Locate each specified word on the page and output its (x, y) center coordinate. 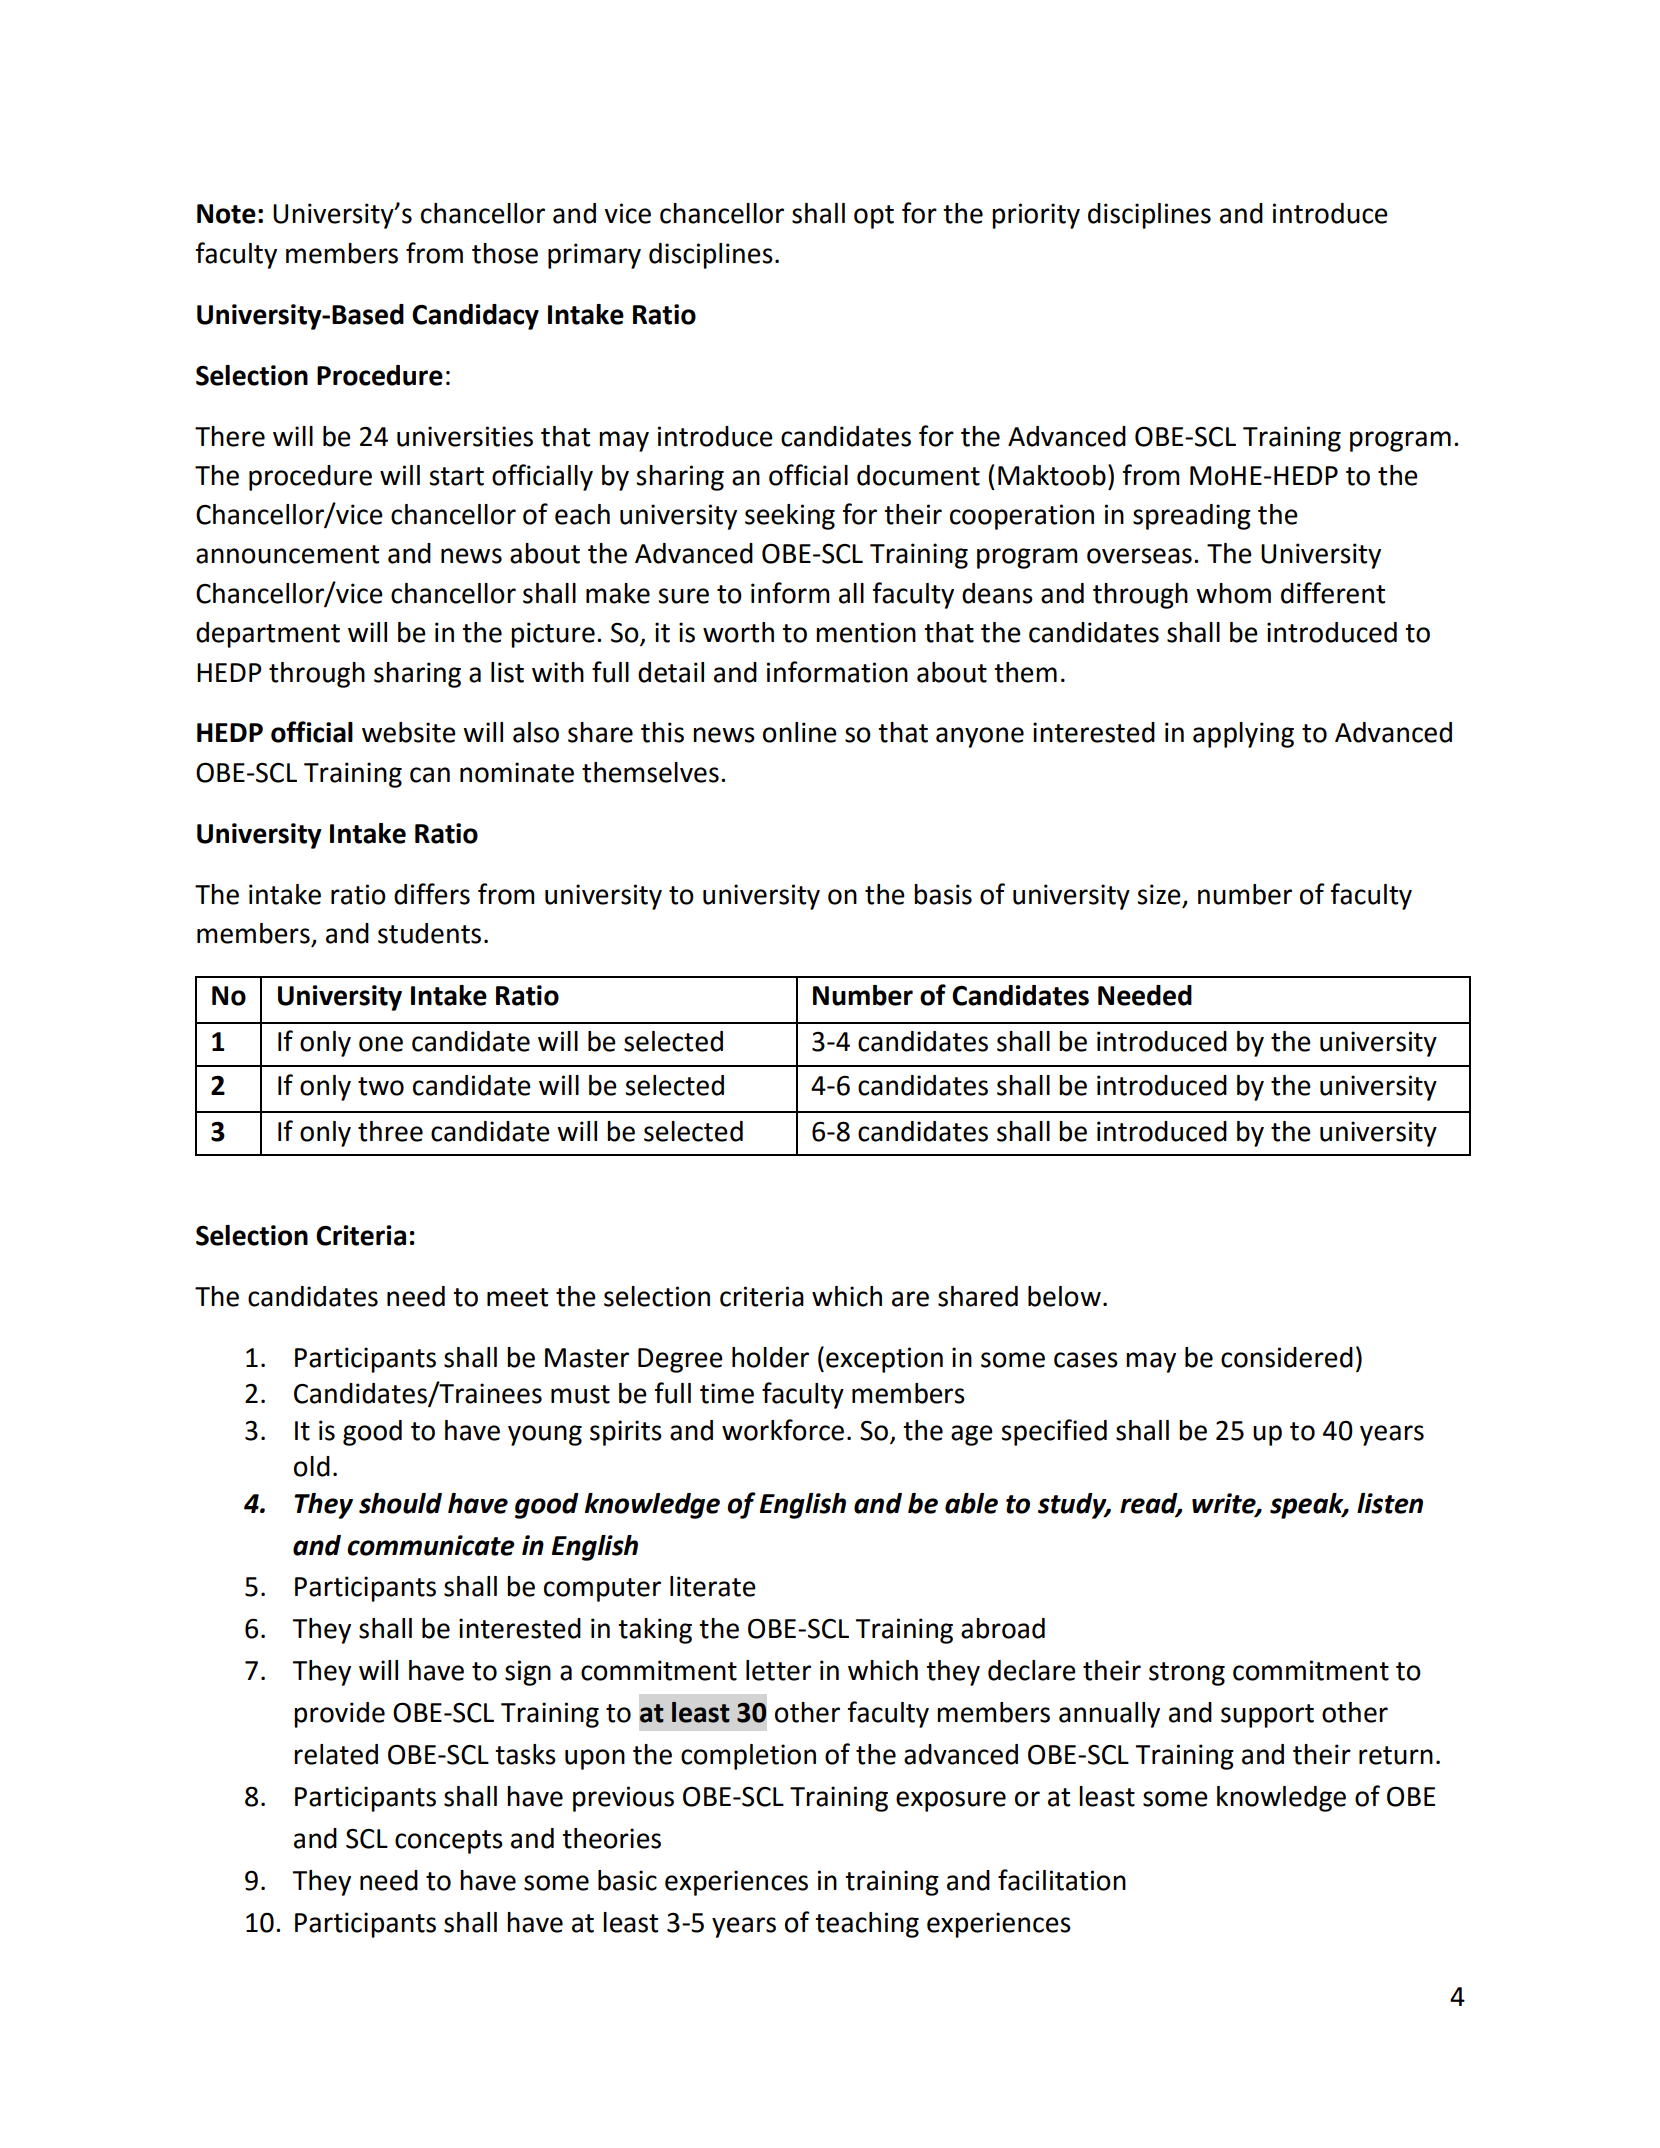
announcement (287, 554)
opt (874, 217)
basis (943, 894)
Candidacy (475, 317)
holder (770, 1357)
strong (1187, 1674)
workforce (783, 1430)
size (1159, 894)
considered (1287, 1357)
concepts (449, 1842)
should (400, 1503)
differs (432, 894)
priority (1036, 216)
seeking (790, 517)
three (390, 1131)
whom (1233, 593)
